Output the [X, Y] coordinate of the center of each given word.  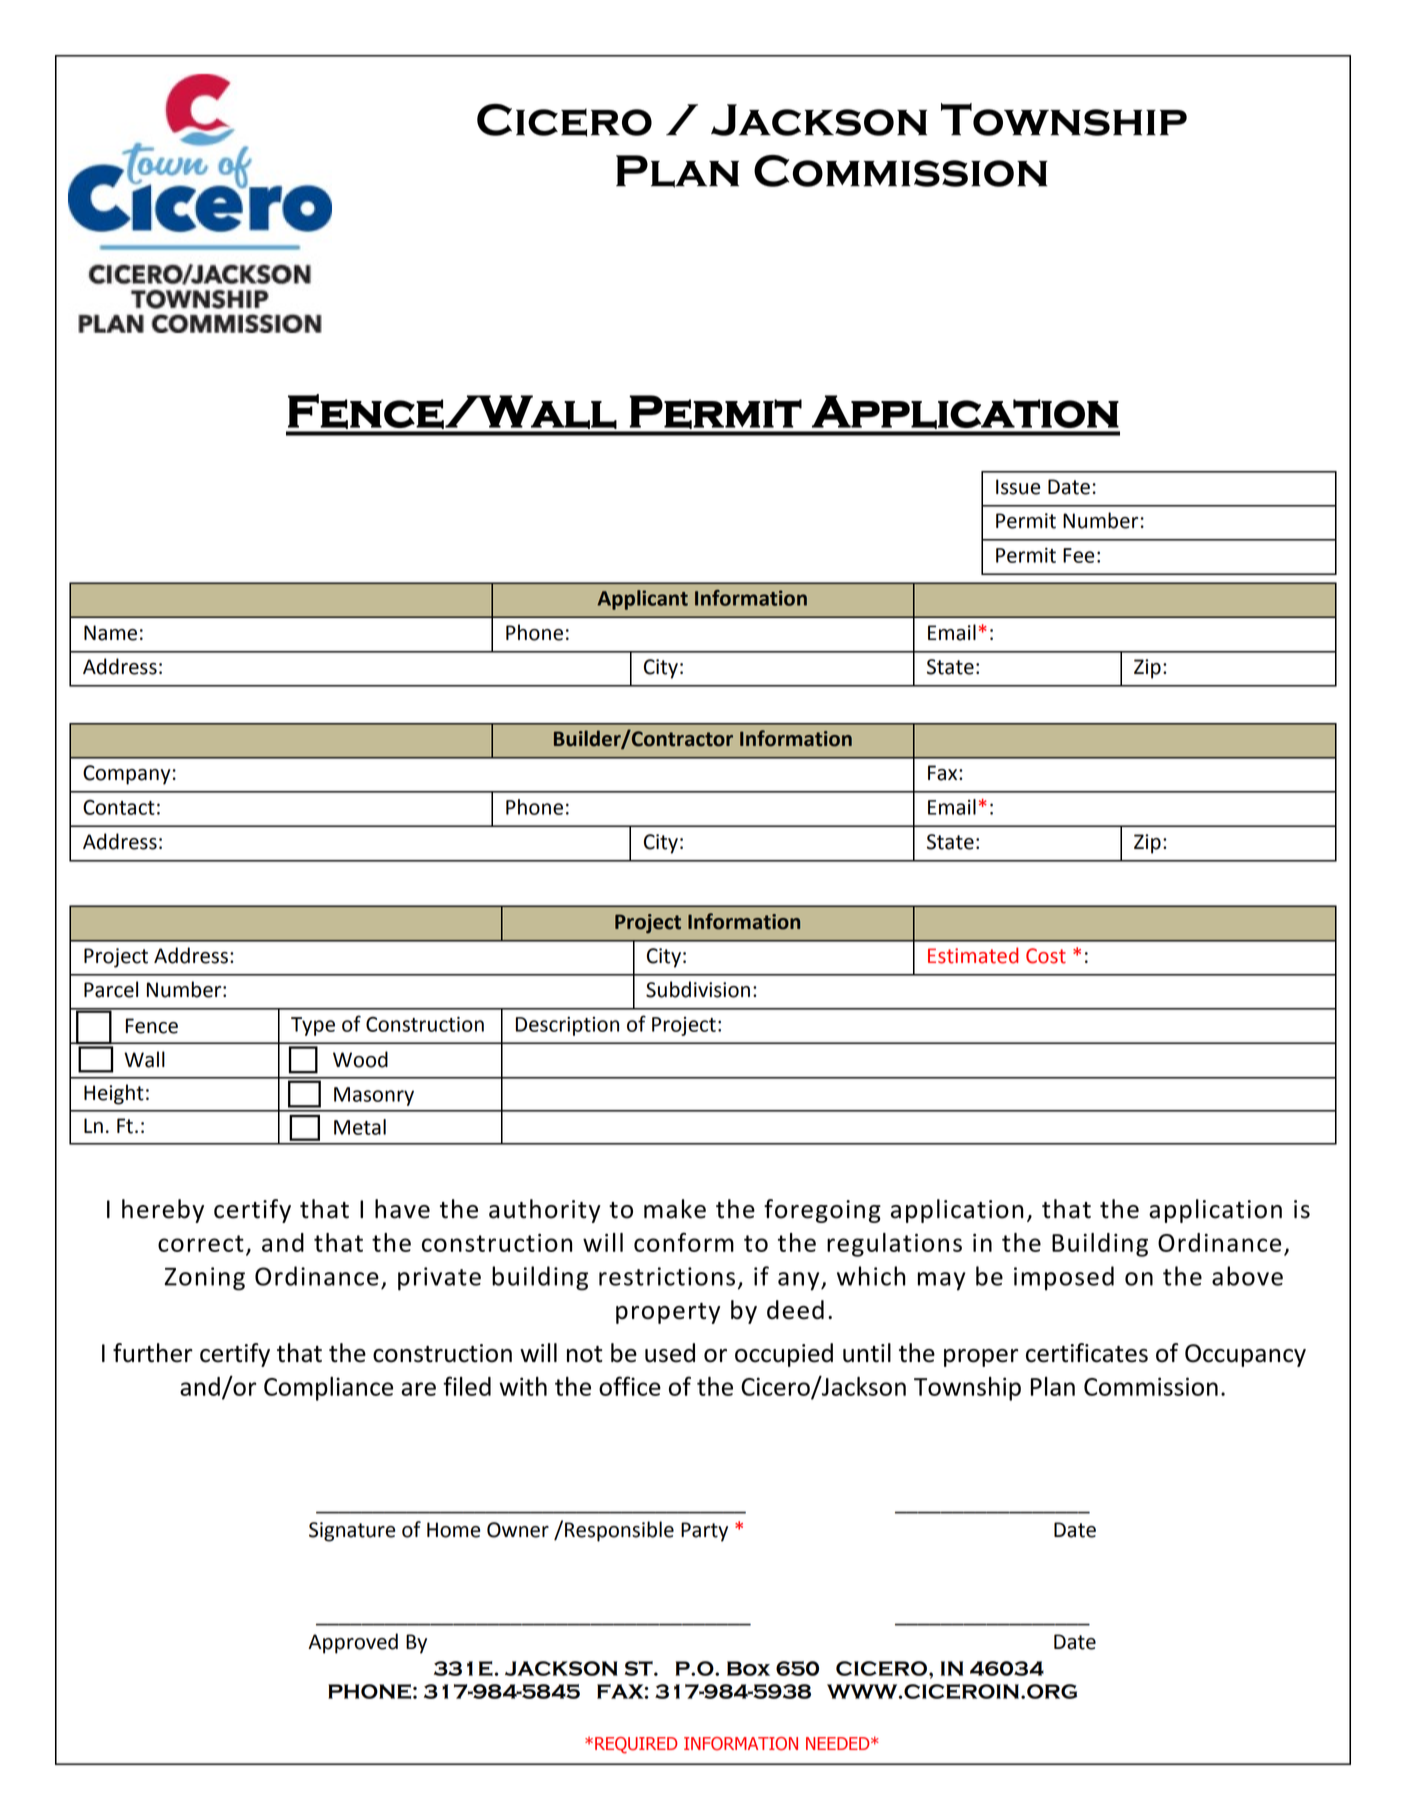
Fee [1078, 555]
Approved [353, 1643]
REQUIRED [636, 1745]
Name [110, 633]
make [675, 1209]
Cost [1046, 956]
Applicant [642, 600]
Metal [360, 1127]
